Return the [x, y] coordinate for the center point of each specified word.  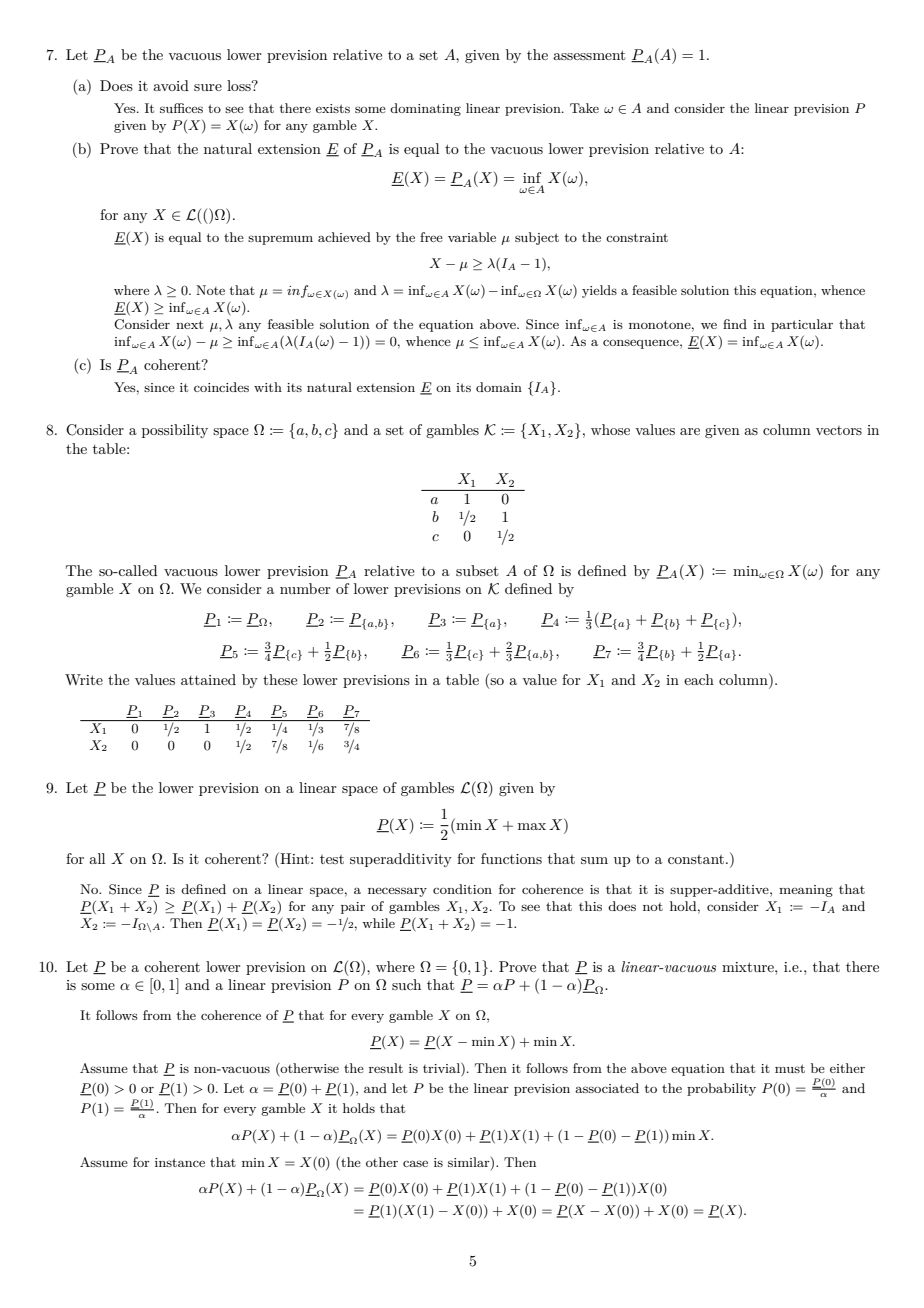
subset [477, 570]
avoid [171, 85]
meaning [806, 891]
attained [208, 679]
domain [499, 387]
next [190, 324]
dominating [425, 109]
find [735, 324]
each [699, 679]
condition [462, 889]
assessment [589, 55]
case [415, 1163]
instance [180, 1162]
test [332, 859]
